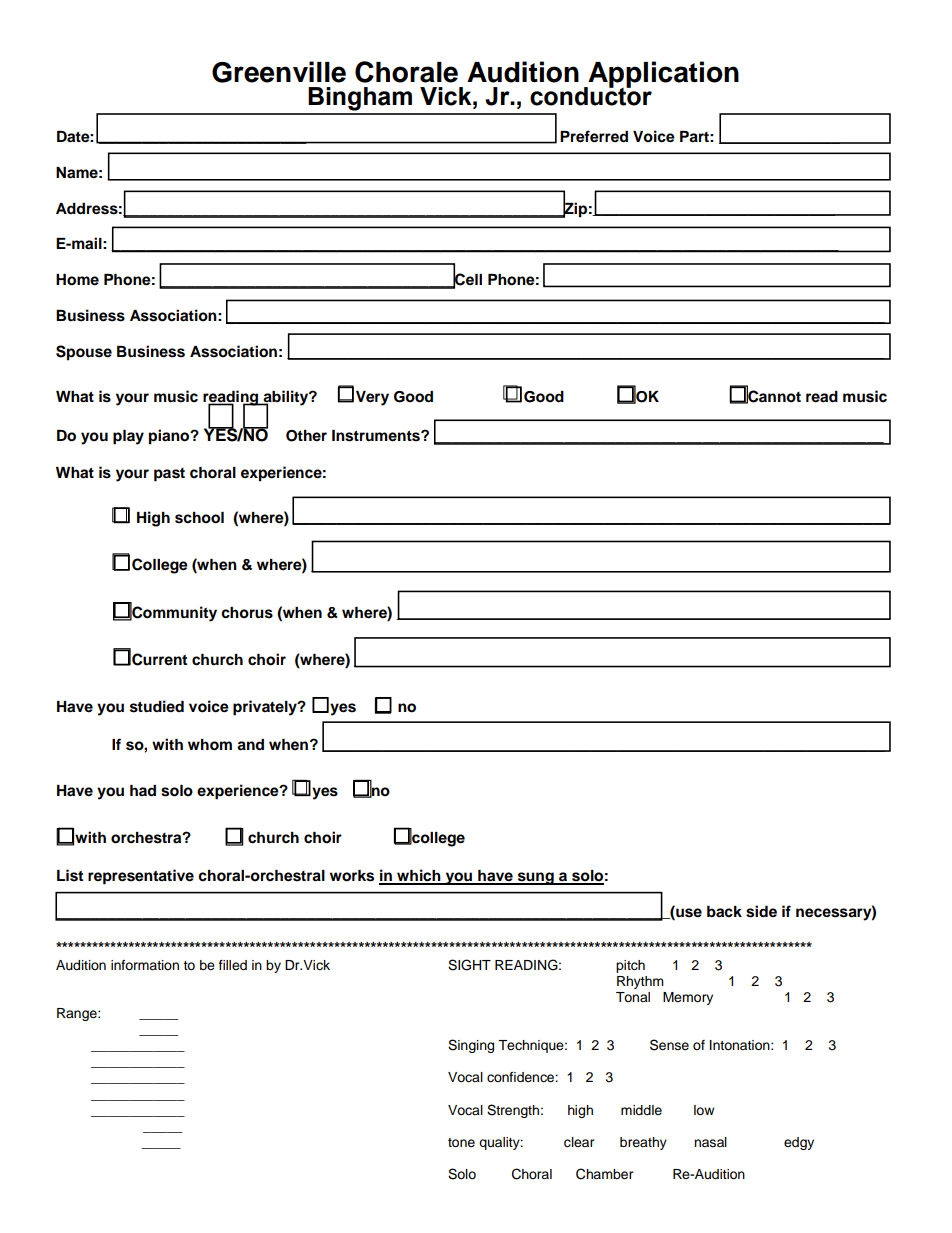 This image has width=952, height=1233. What do you see at coordinates (594, 136) in the image?
I see `Preferred` at bounding box center [594, 136].
